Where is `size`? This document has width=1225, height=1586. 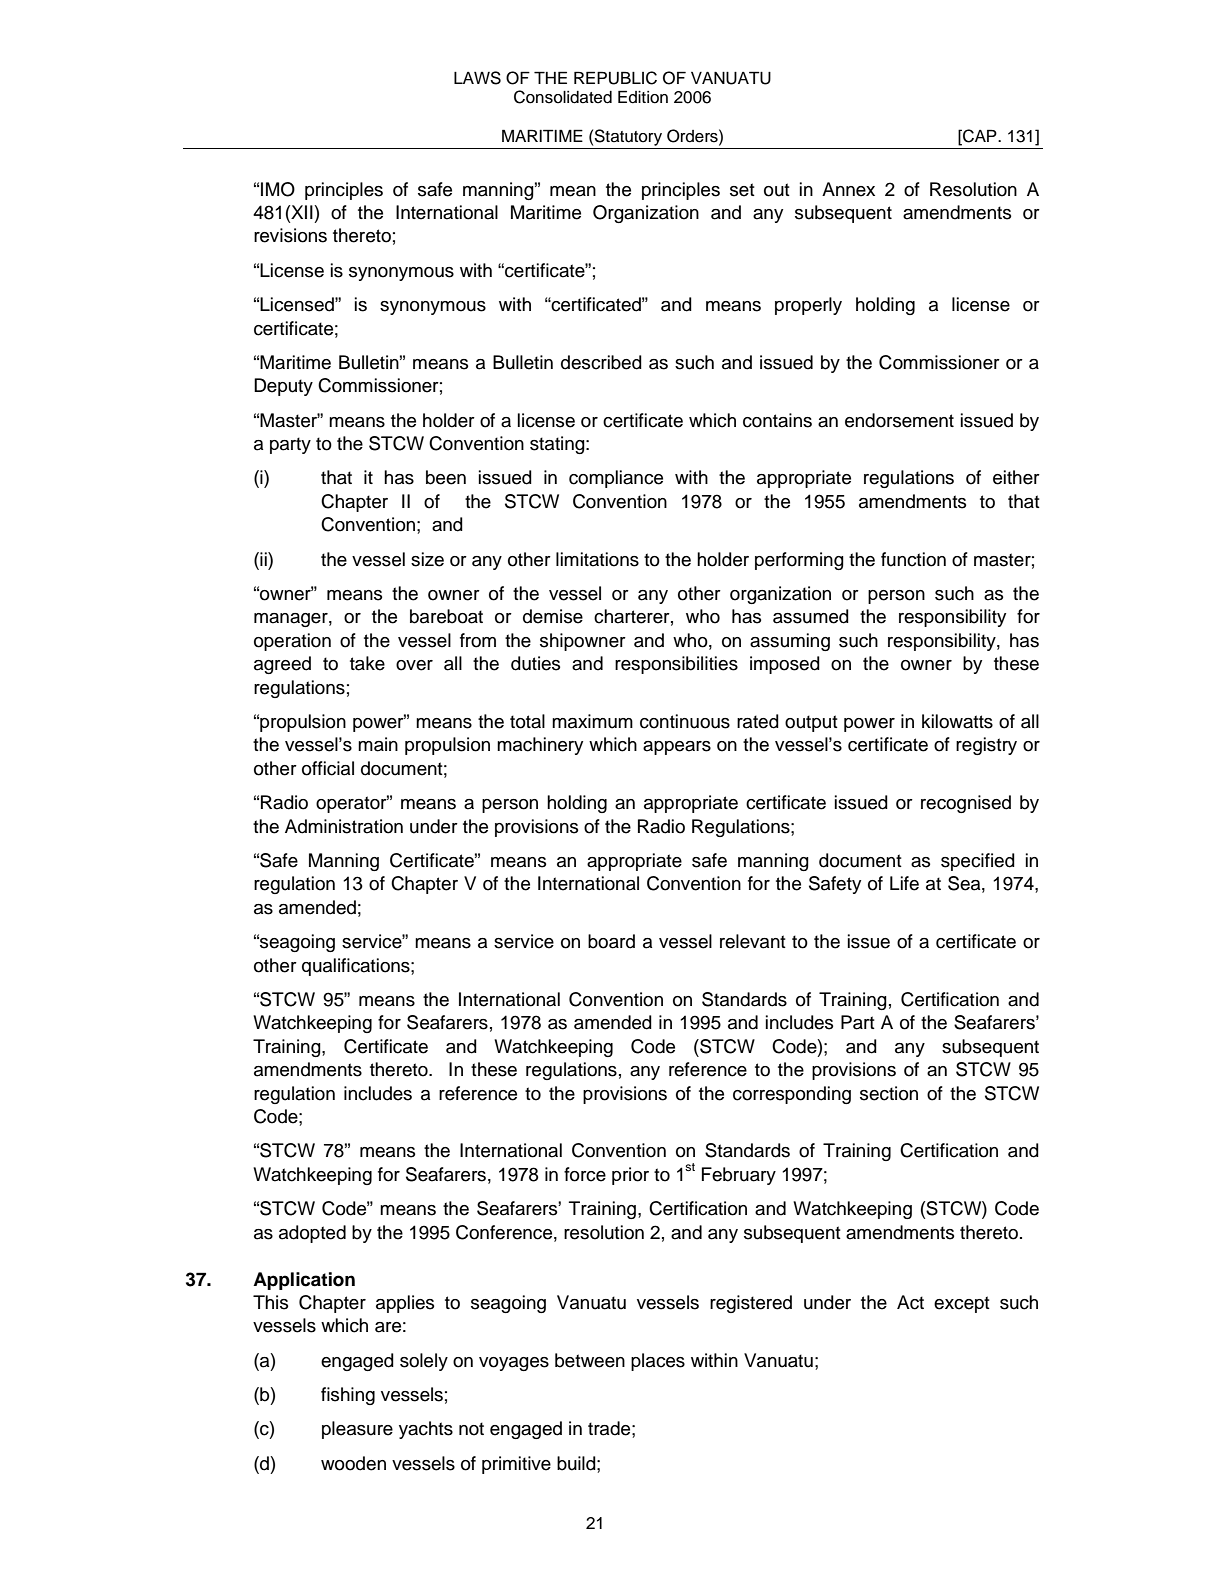 size is located at coordinates (427, 559).
